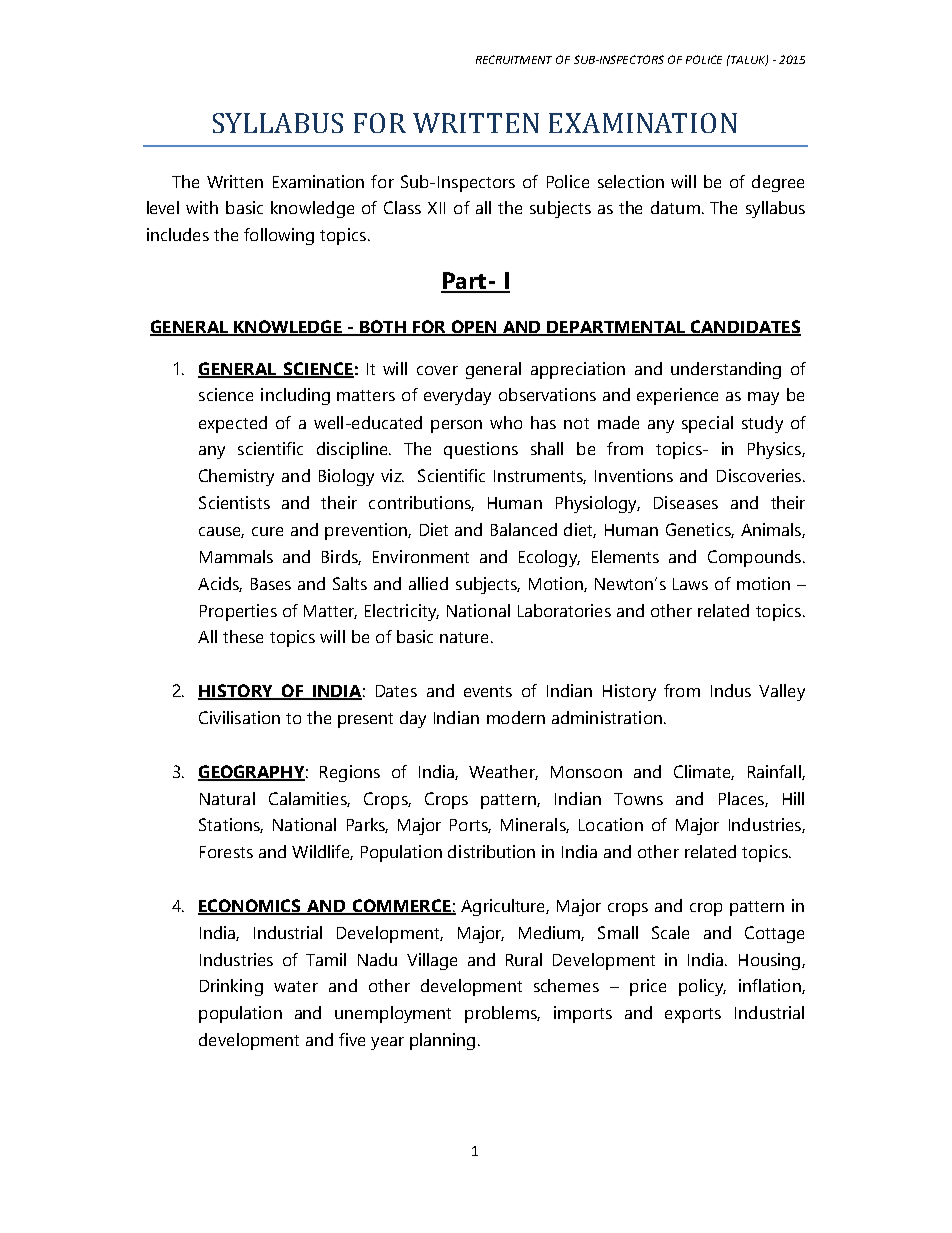 Image resolution: width=952 pixels, height=1233 pixels. I want to click on with, so click(202, 207).
